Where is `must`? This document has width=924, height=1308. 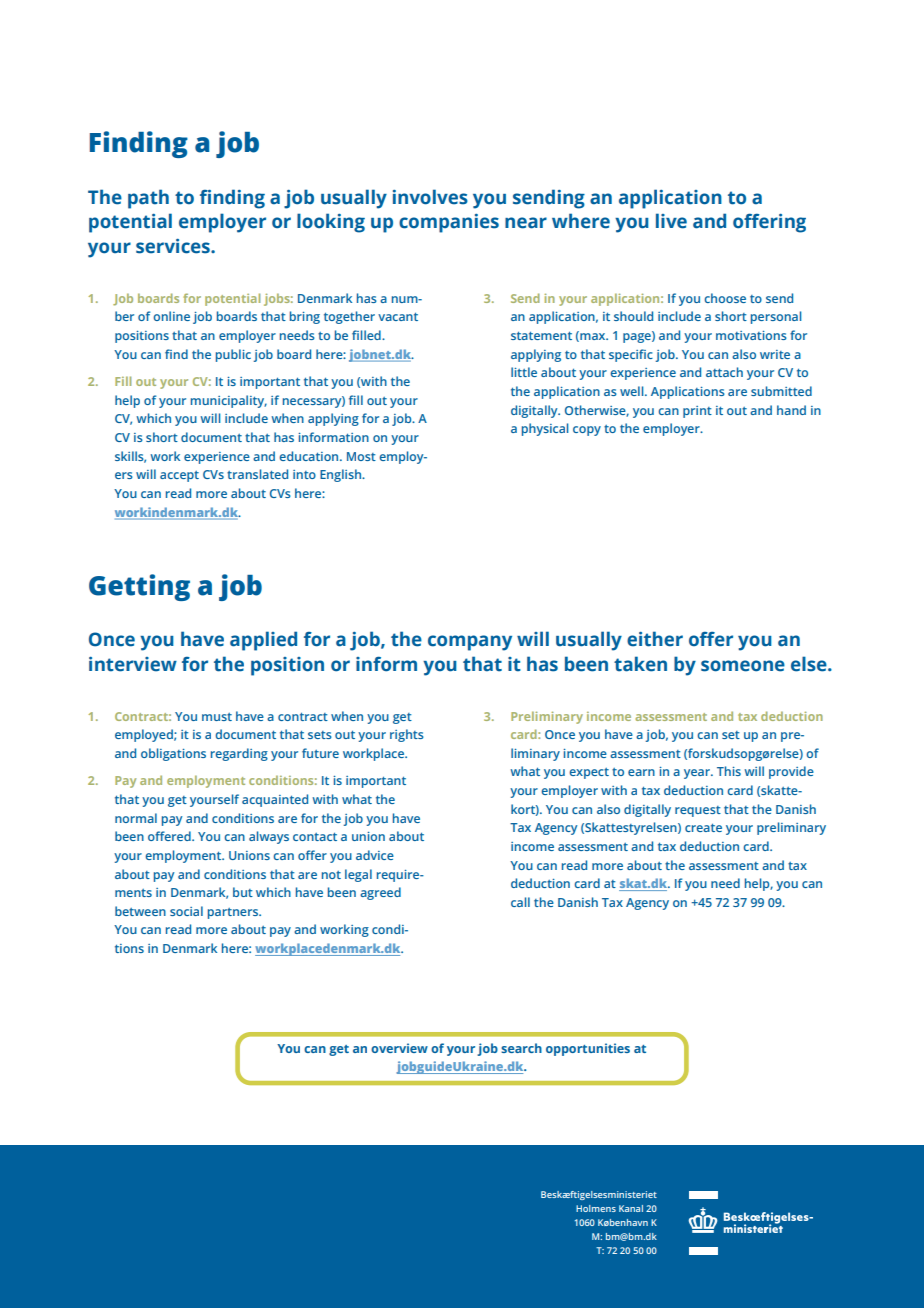 must is located at coordinates (217, 717).
